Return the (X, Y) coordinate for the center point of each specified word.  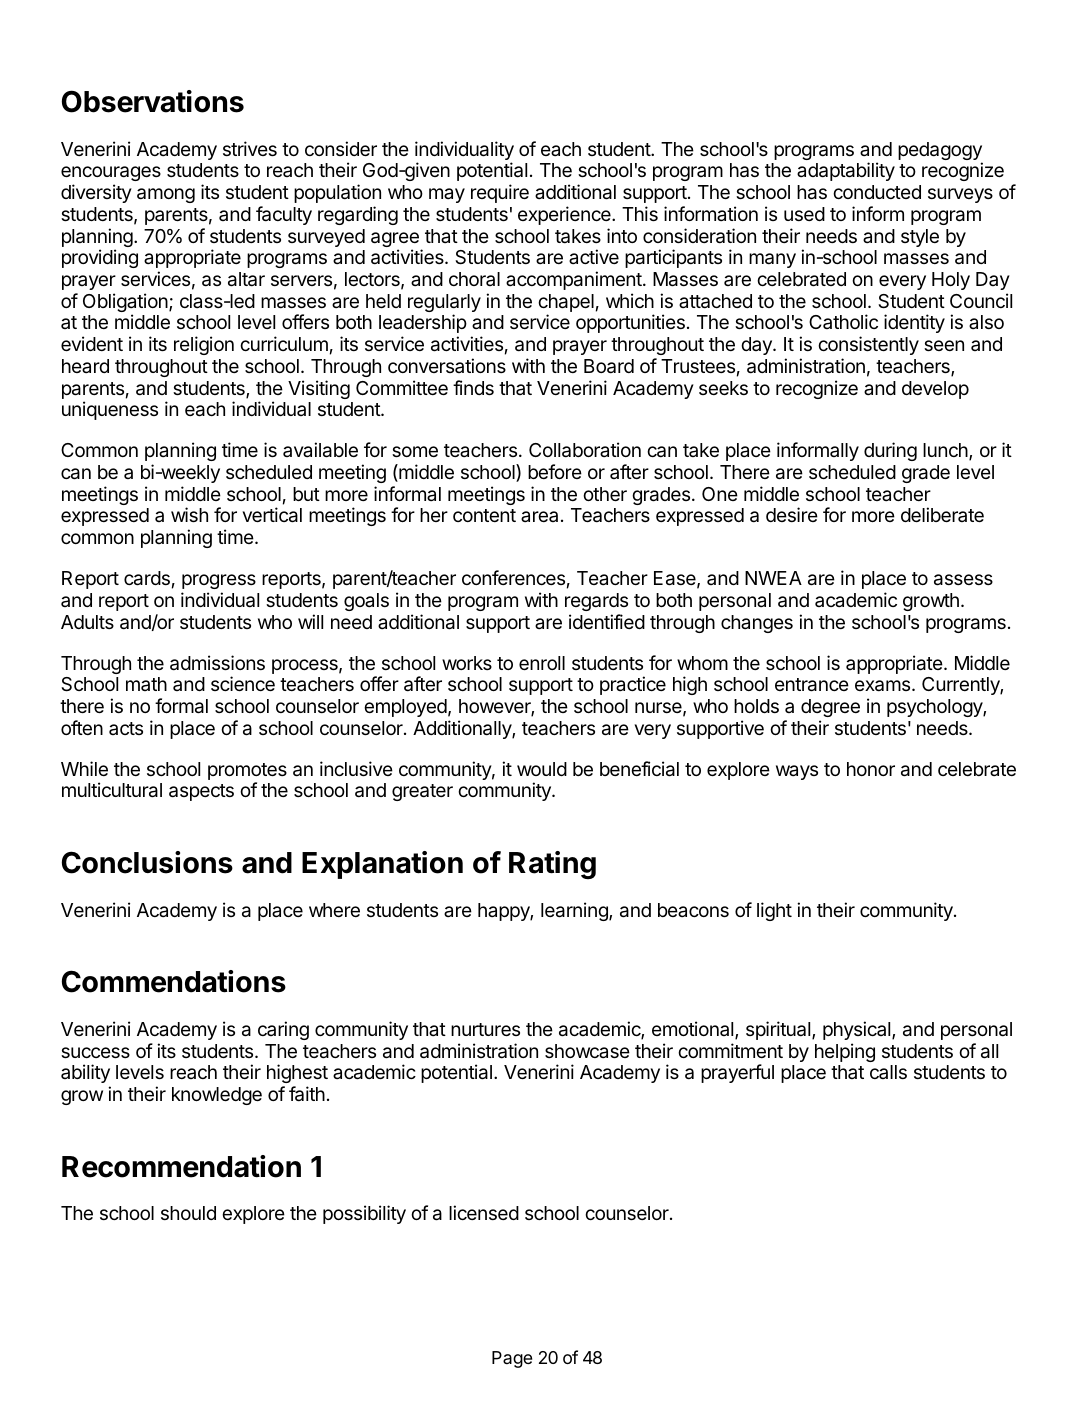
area (539, 516)
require (500, 193)
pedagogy (940, 152)
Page (512, 1359)
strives (250, 148)
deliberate (942, 514)
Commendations (174, 981)
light (774, 911)
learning (575, 911)
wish (189, 514)
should (188, 1213)
